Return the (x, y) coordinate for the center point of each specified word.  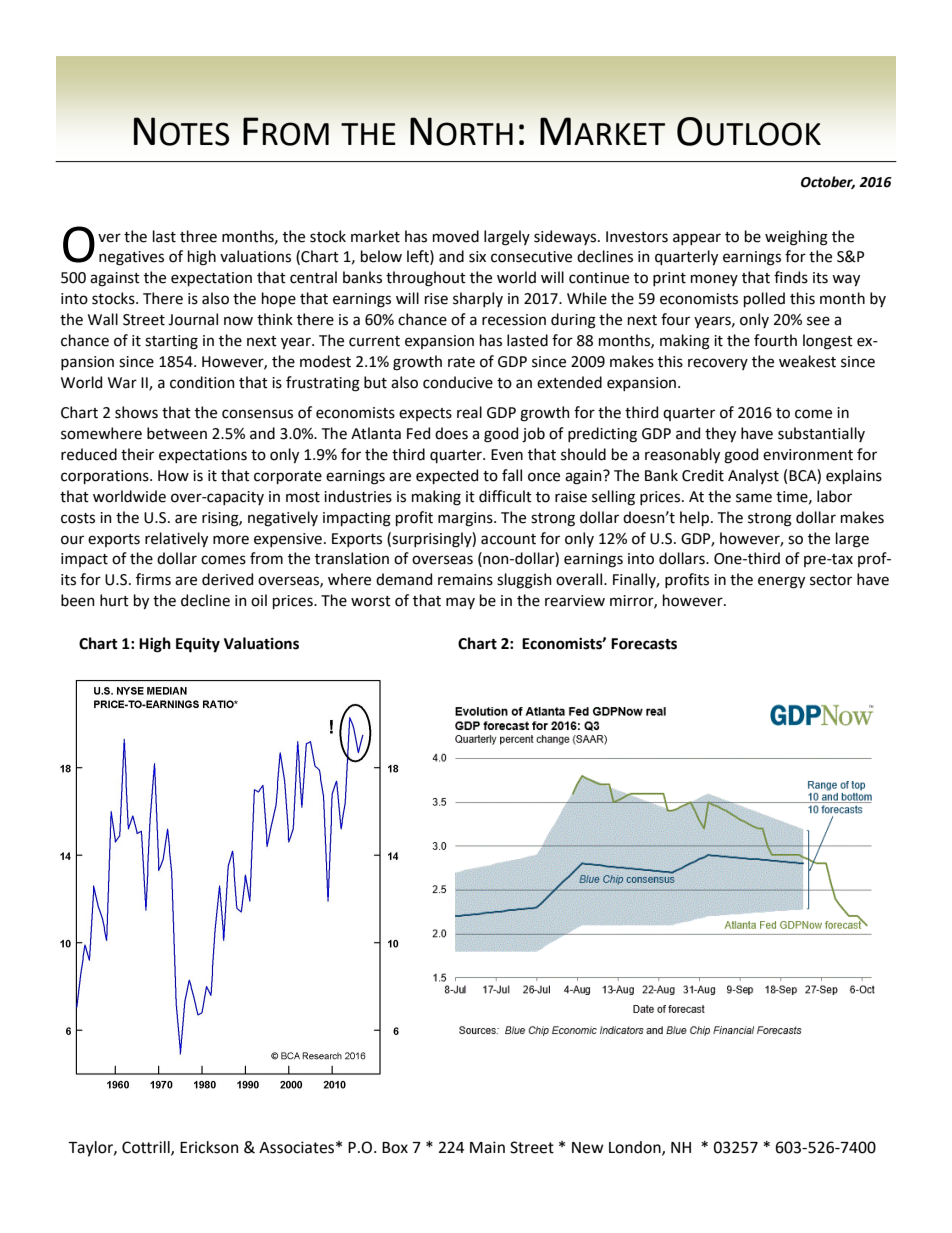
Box (395, 1148)
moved (456, 236)
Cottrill (147, 1148)
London (636, 1148)
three (198, 236)
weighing (796, 238)
